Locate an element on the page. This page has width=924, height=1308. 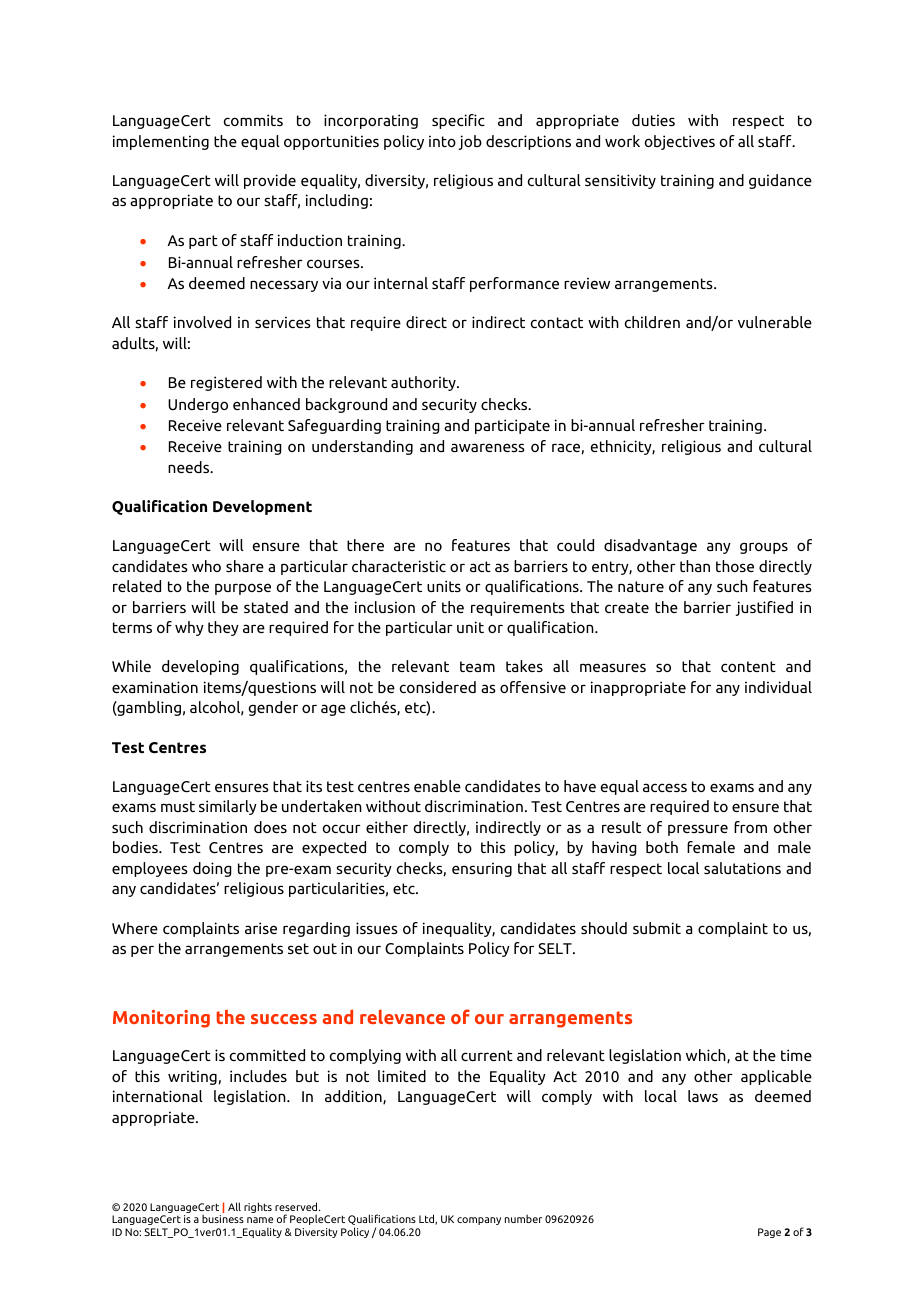
developing is located at coordinates (200, 667).
